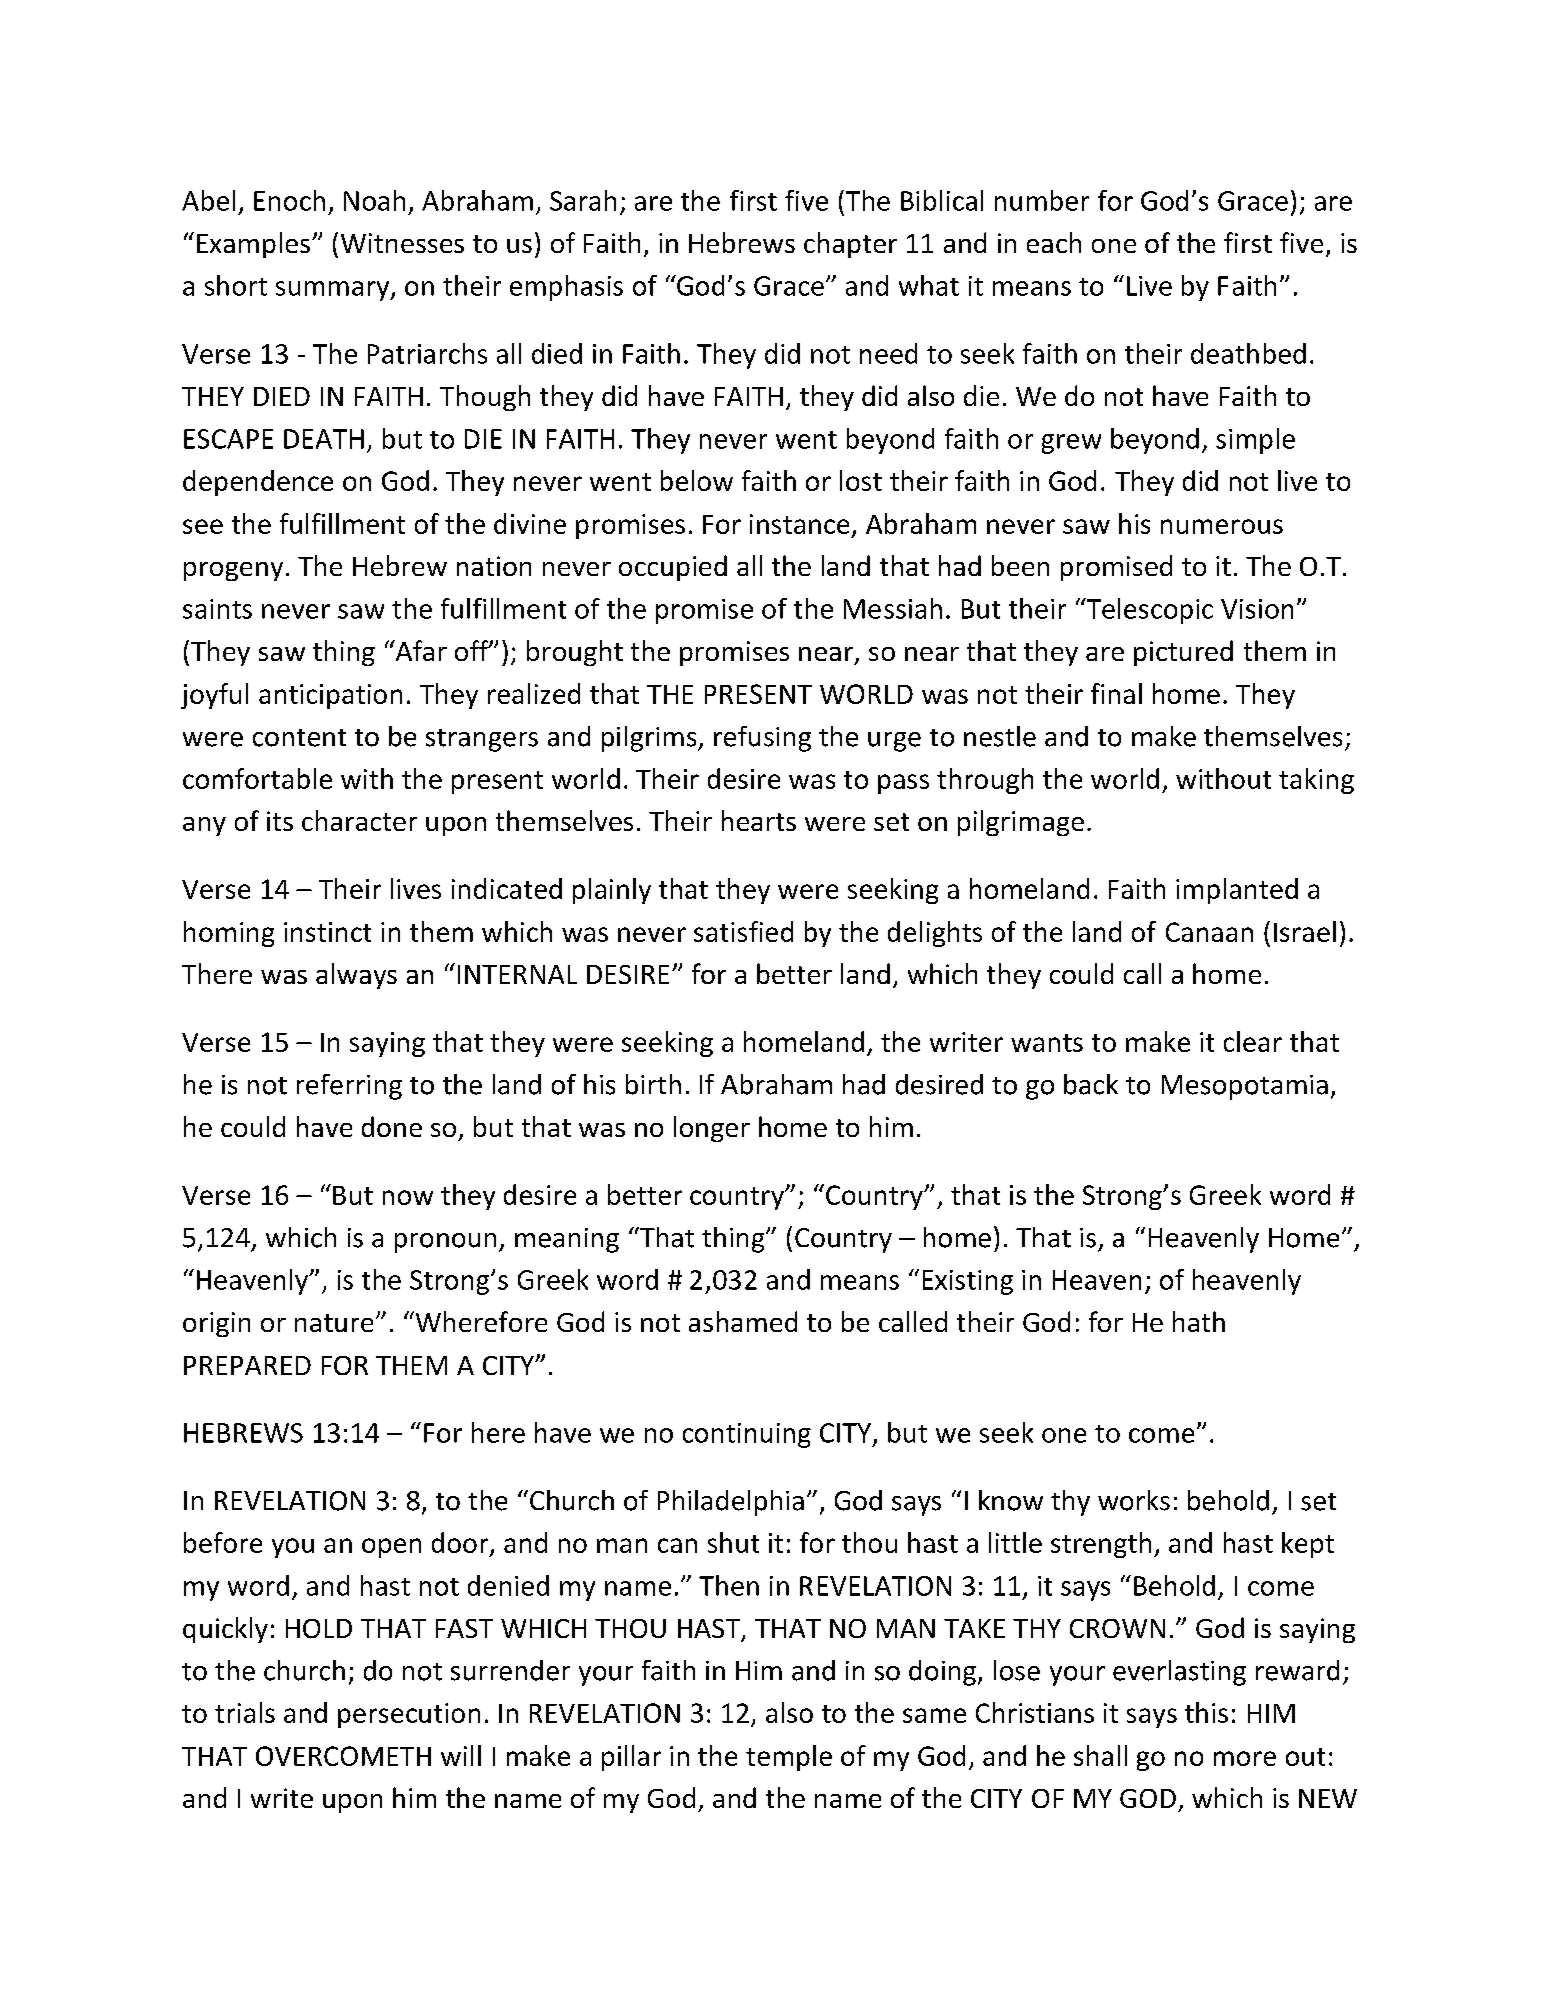 The image size is (1545, 1999). Describe the element at coordinates (1199, 1321) in the page. I see `hath` at that location.
